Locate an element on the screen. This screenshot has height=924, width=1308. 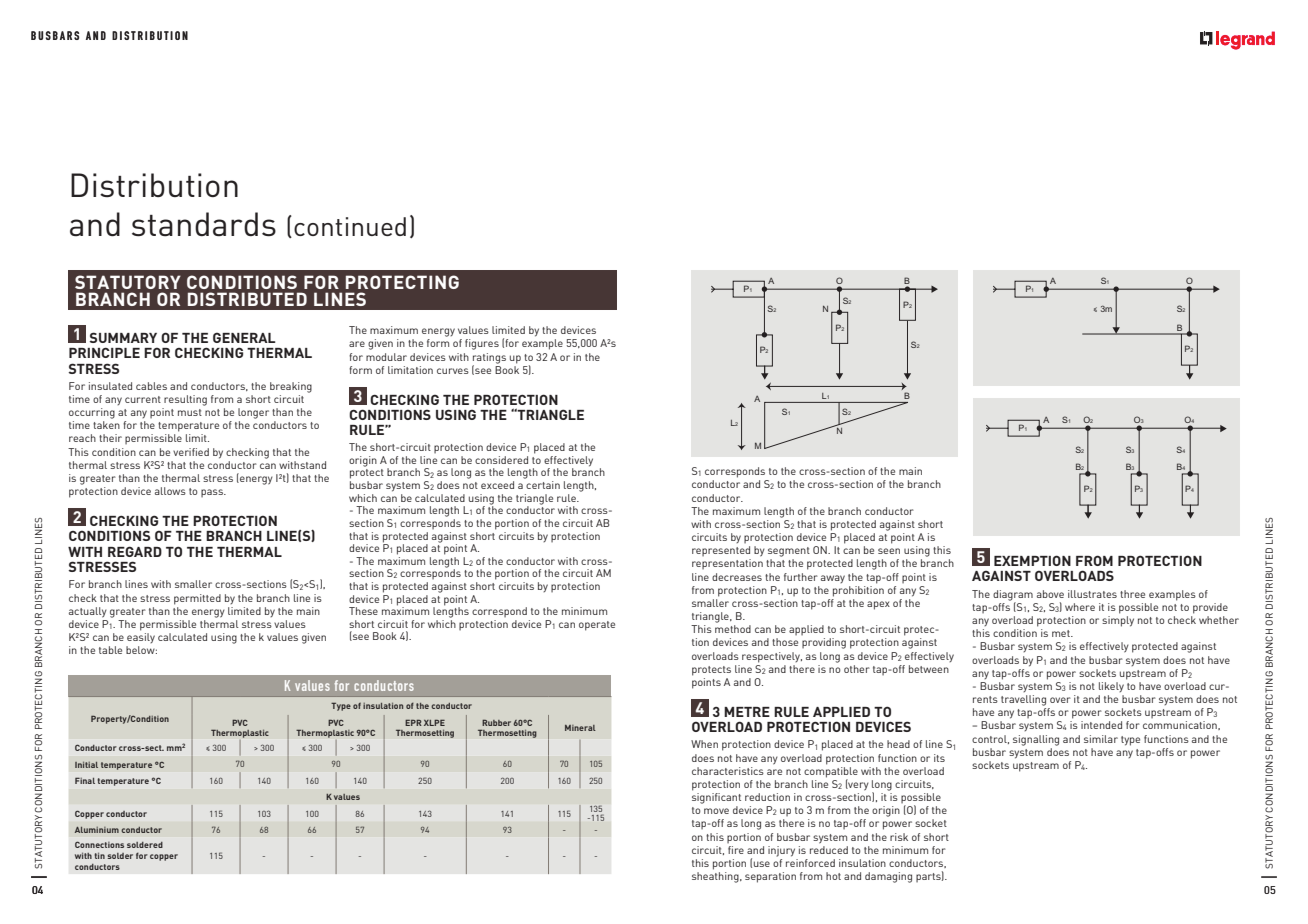
cables is located at coordinates (151, 386).
